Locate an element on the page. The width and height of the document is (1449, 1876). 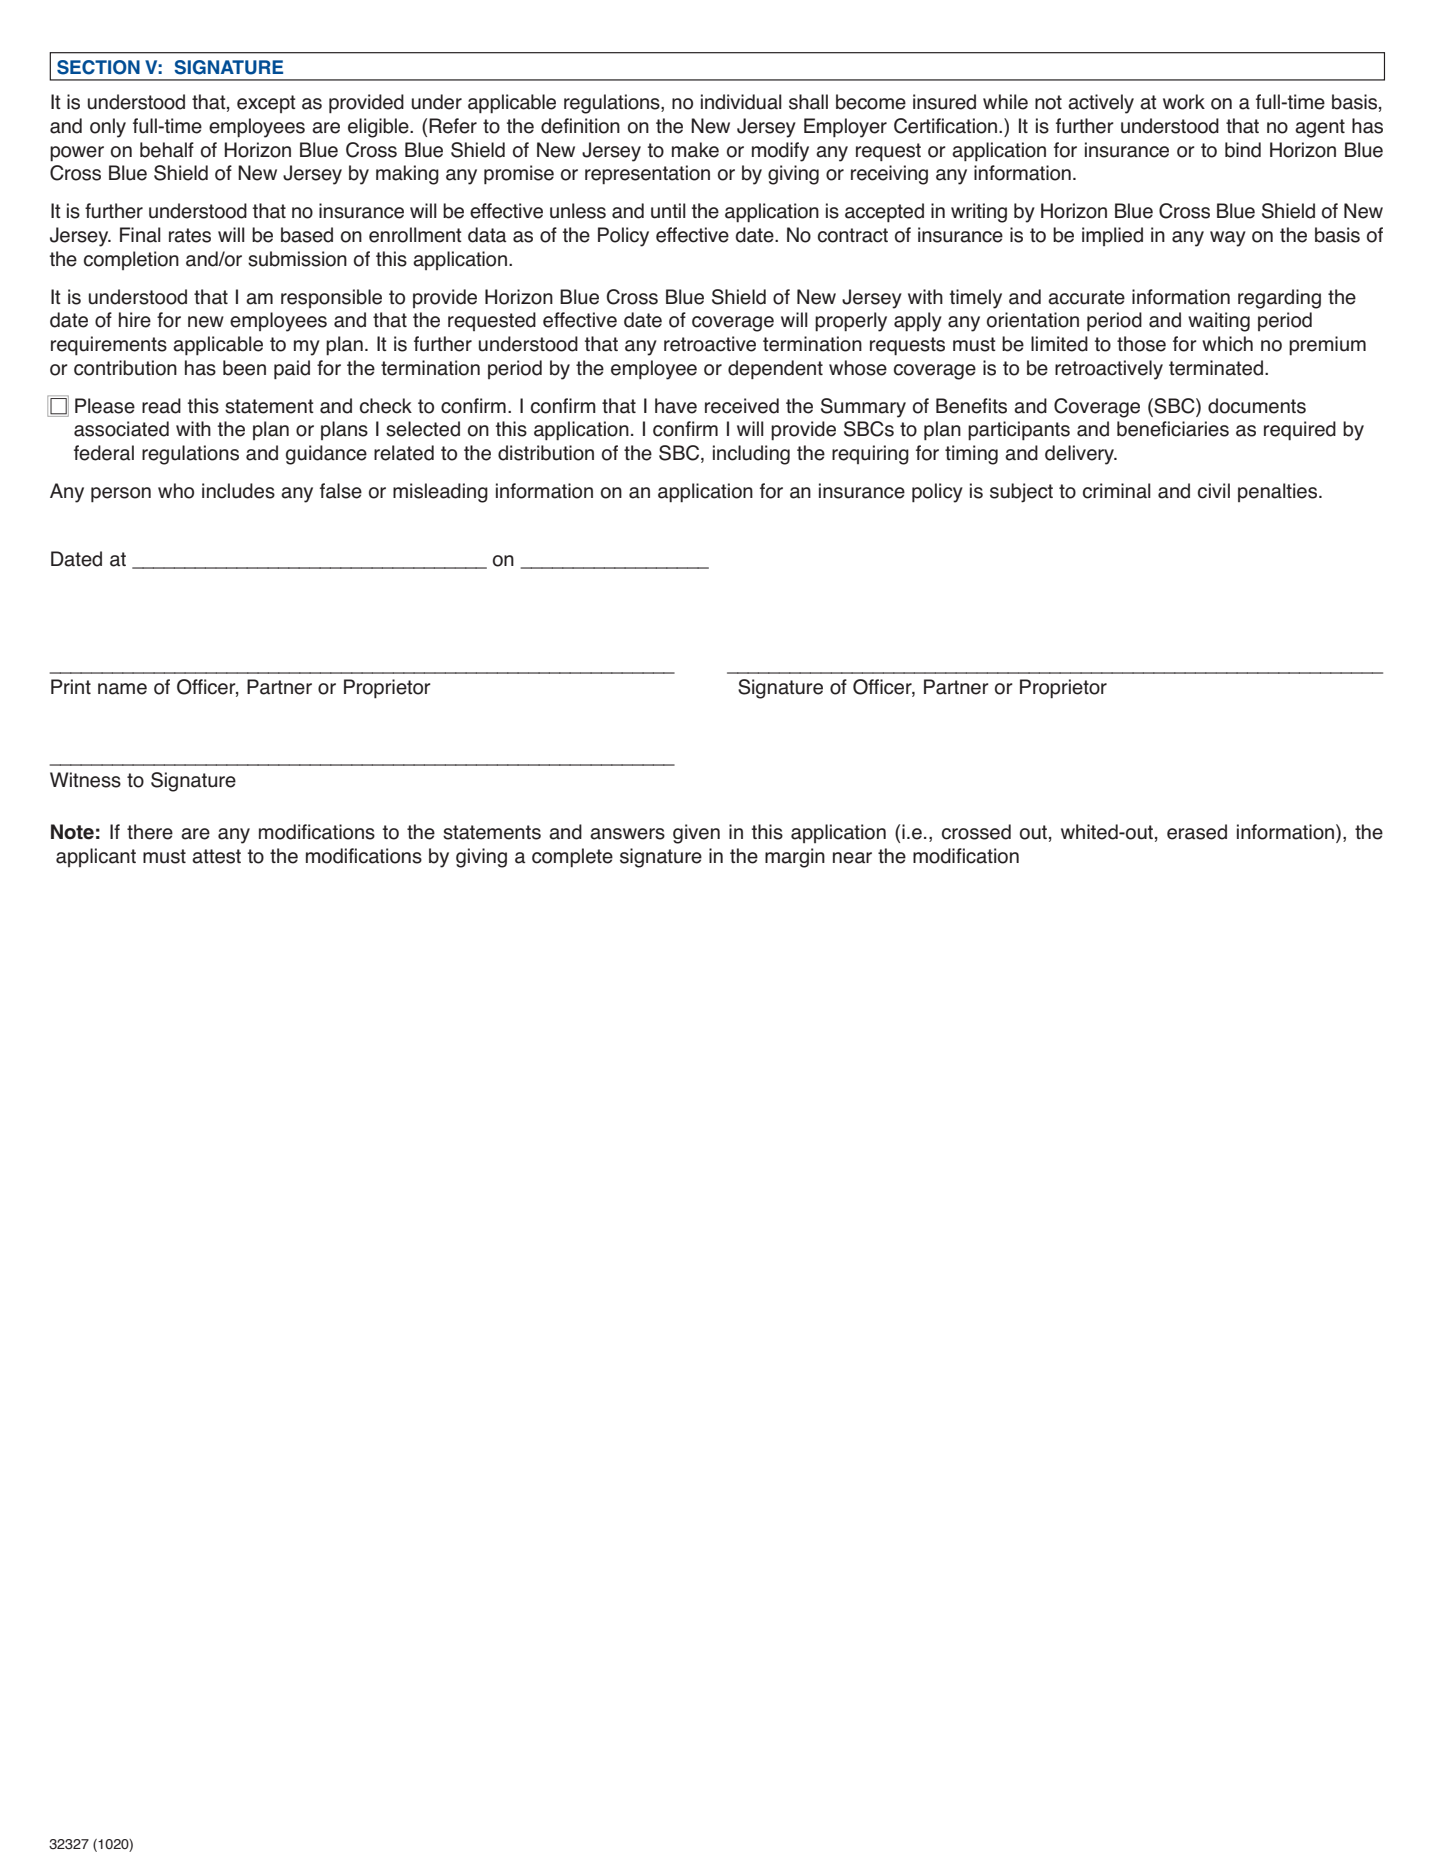
work is located at coordinates (1184, 102).
